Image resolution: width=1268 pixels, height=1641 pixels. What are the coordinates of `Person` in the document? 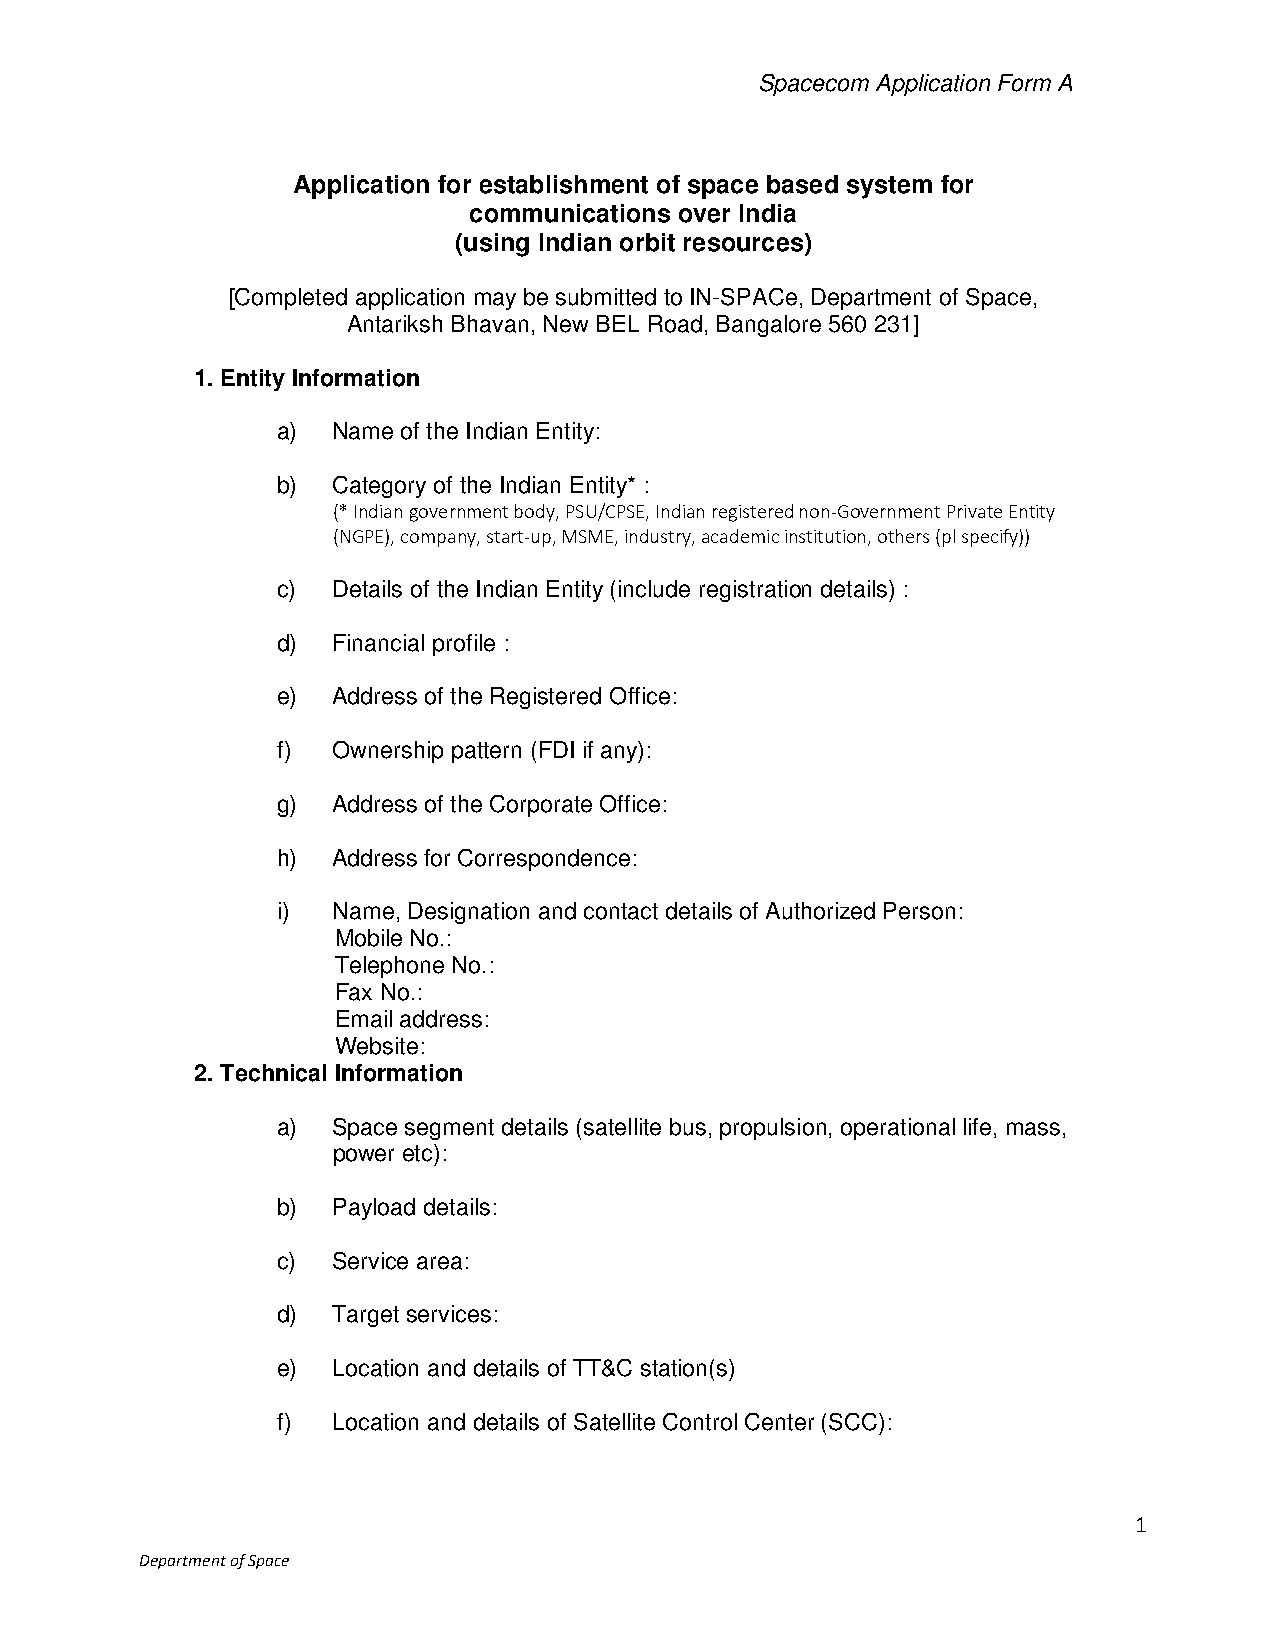 It's located at (919, 911).
